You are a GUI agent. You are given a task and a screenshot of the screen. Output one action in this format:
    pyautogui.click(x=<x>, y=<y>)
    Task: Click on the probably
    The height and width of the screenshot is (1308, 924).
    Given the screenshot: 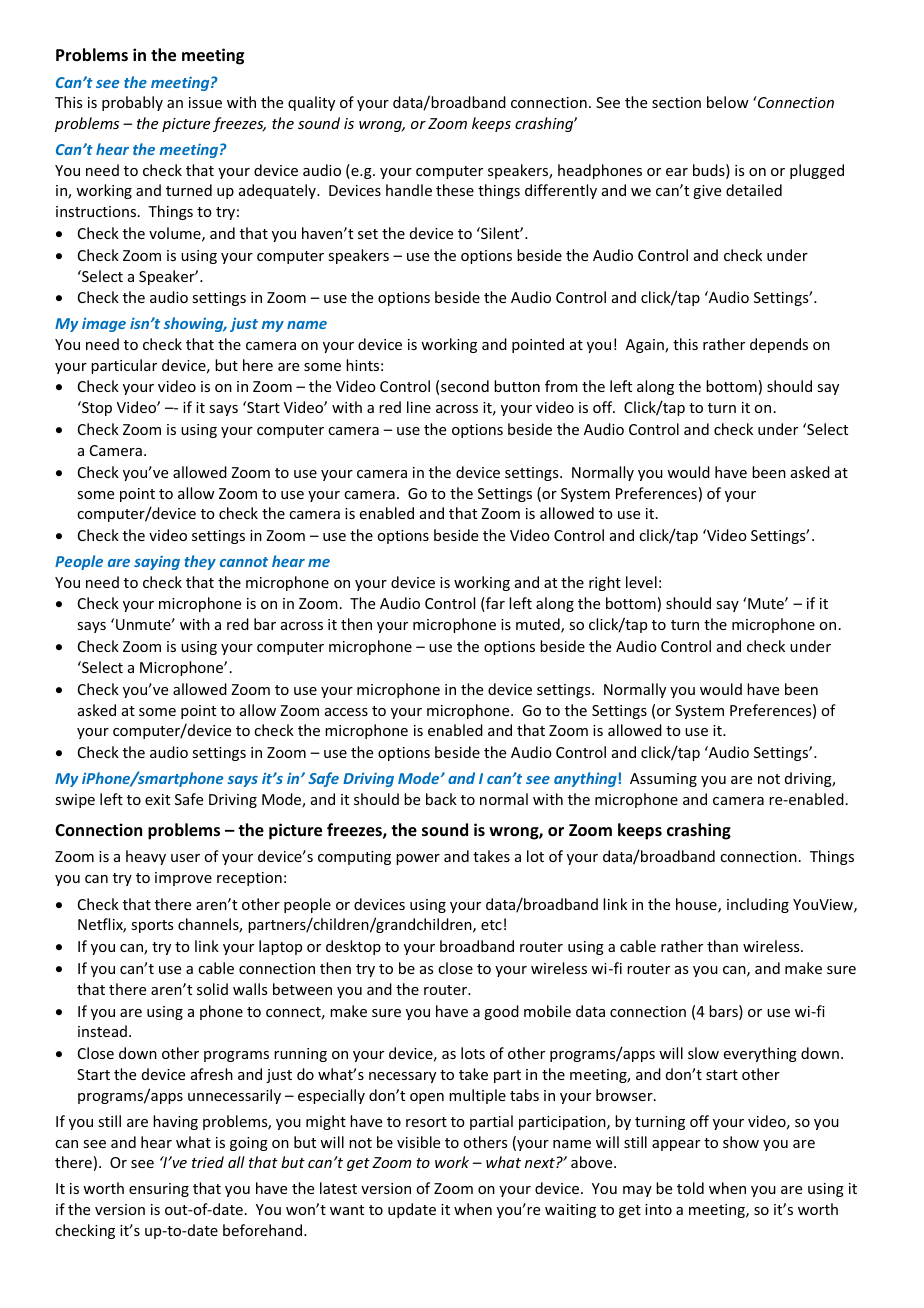 What is the action you would take?
    pyautogui.click(x=132, y=103)
